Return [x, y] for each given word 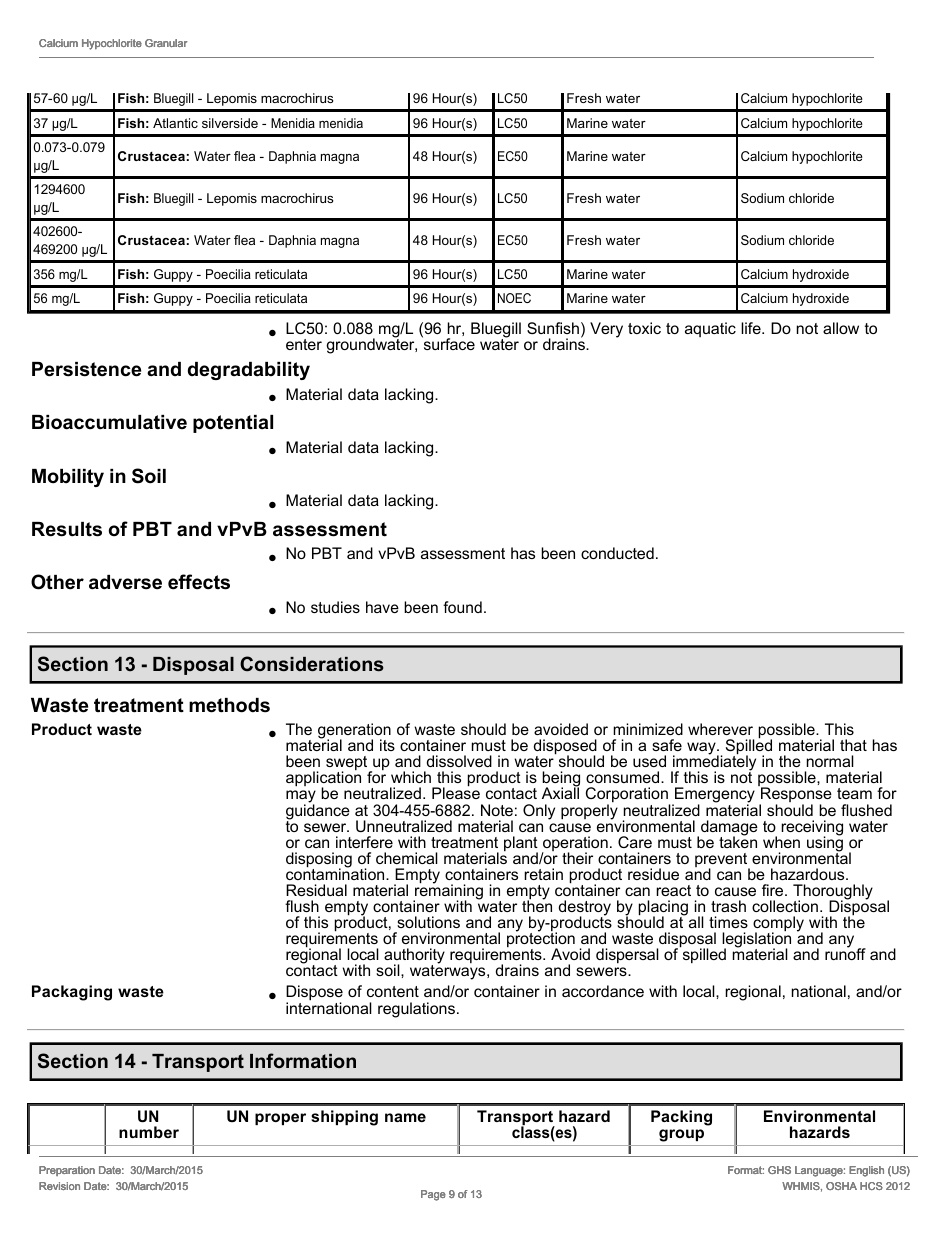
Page [433, 1195]
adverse [125, 582]
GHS [779, 1170]
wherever [720, 729]
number [149, 1132]
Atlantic [175, 123]
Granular [166, 43]
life [752, 328]
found [462, 607]
